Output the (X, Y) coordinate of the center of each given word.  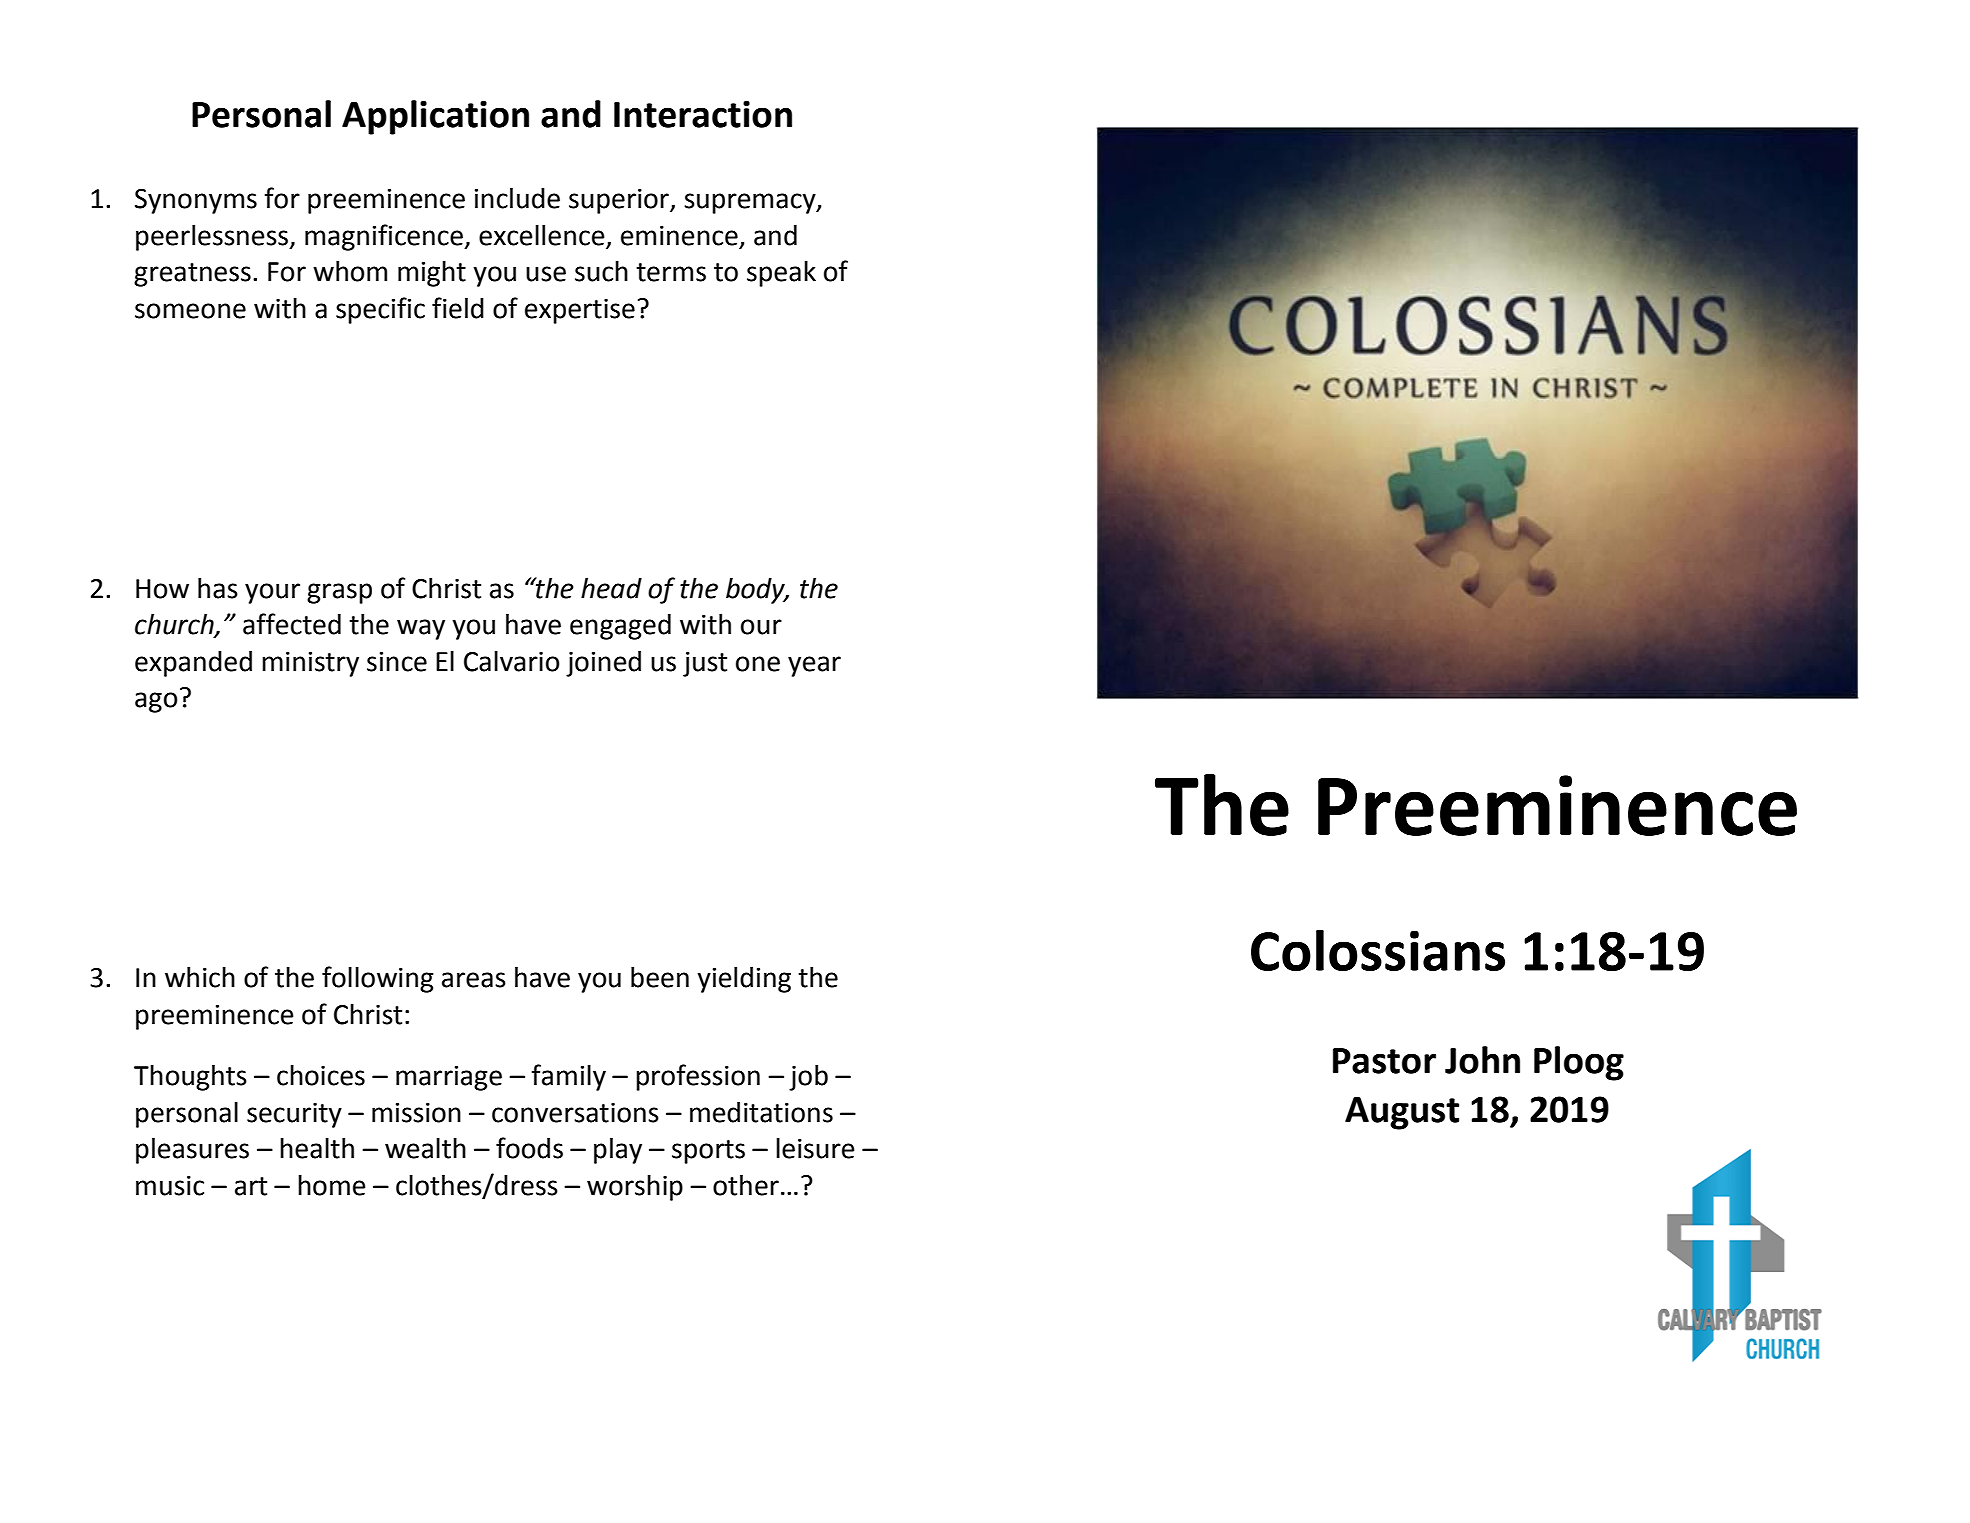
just (705, 664)
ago (156, 702)
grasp (339, 593)
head (611, 588)
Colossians (1378, 950)
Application (435, 117)
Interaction (703, 114)
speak (781, 274)
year (814, 666)
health (317, 1148)
